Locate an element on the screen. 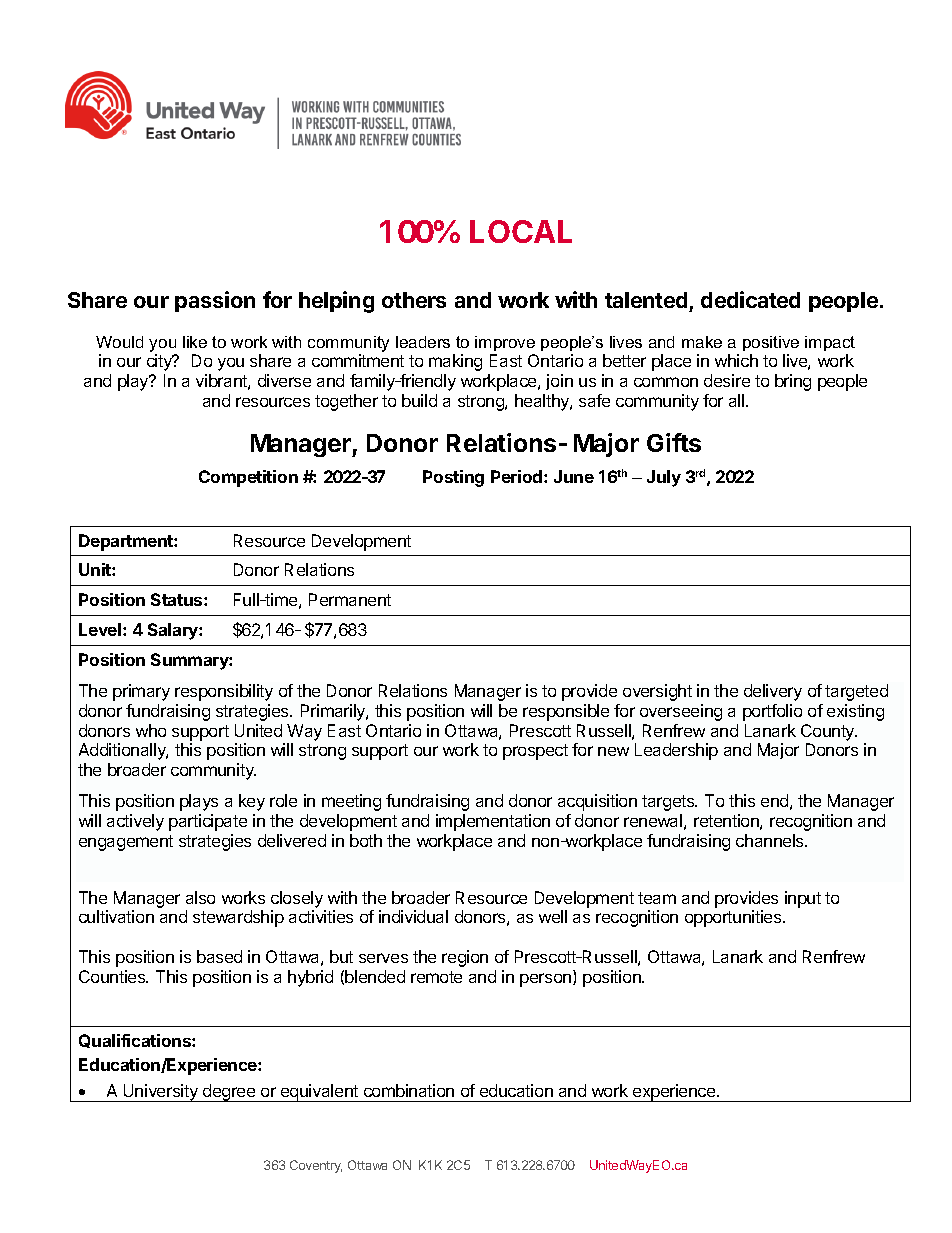  July is located at coordinates (664, 478).
